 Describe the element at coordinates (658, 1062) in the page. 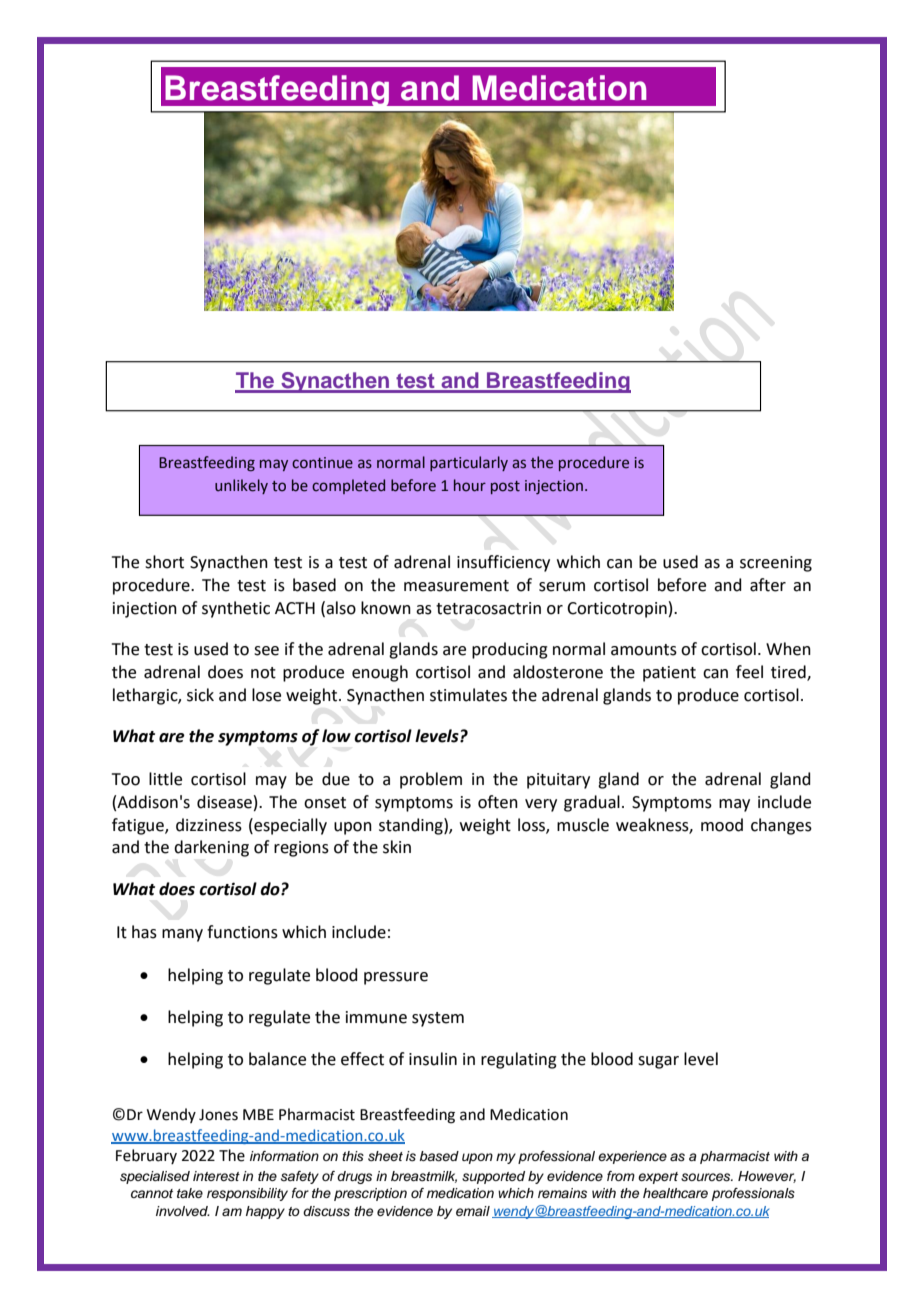

I see `sugar` at that location.
